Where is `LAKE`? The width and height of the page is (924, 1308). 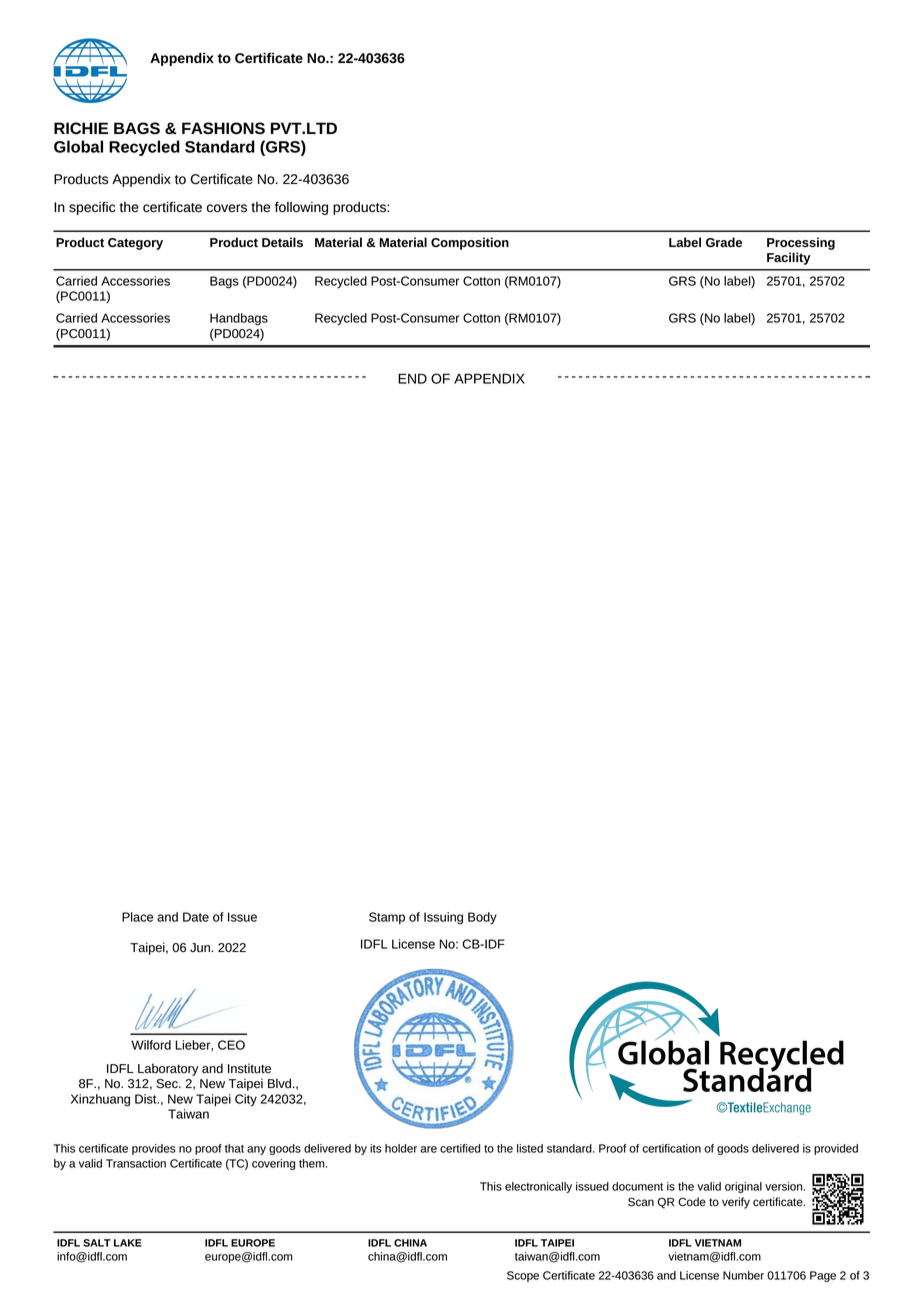
LAKE is located at coordinates (128, 1243).
